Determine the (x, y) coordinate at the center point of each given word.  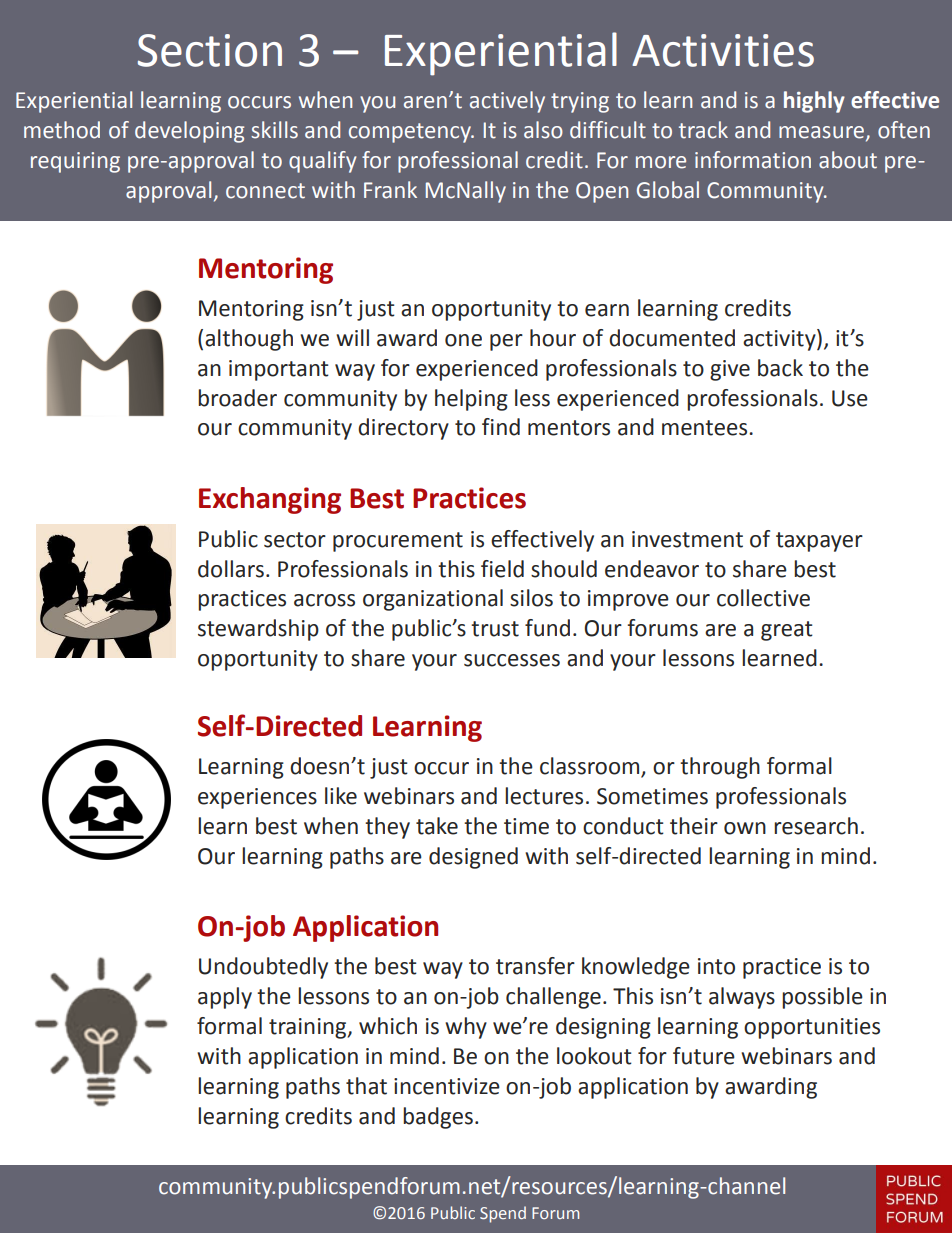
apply (225, 998)
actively (507, 102)
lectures (544, 796)
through (720, 768)
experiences (257, 798)
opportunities (812, 1028)
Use (850, 398)
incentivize (447, 1086)
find (501, 427)
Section (210, 50)
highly (814, 102)
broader (237, 398)
